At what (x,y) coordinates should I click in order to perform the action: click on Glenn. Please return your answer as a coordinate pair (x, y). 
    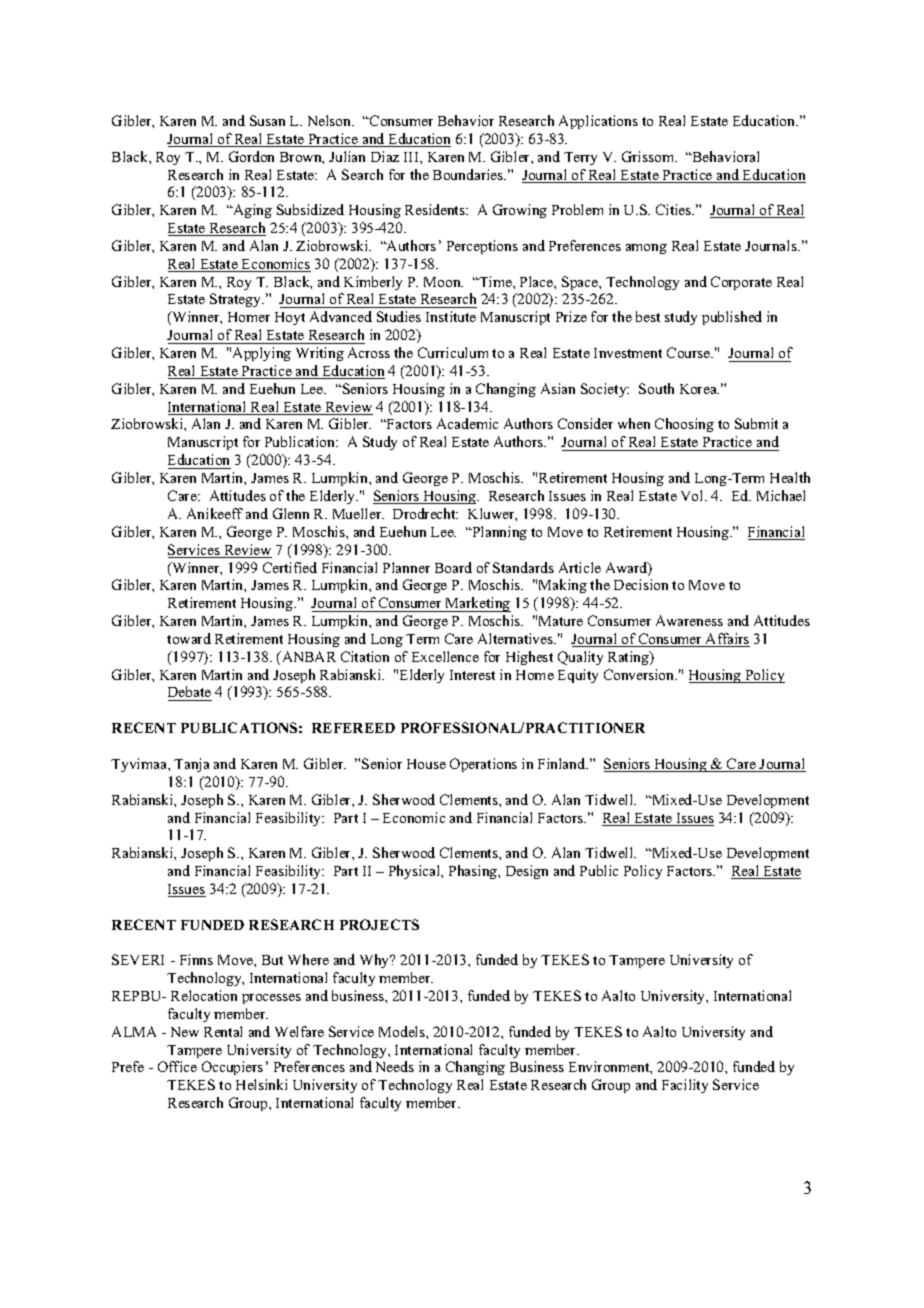
    Looking at the image, I should click on (291, 513).
